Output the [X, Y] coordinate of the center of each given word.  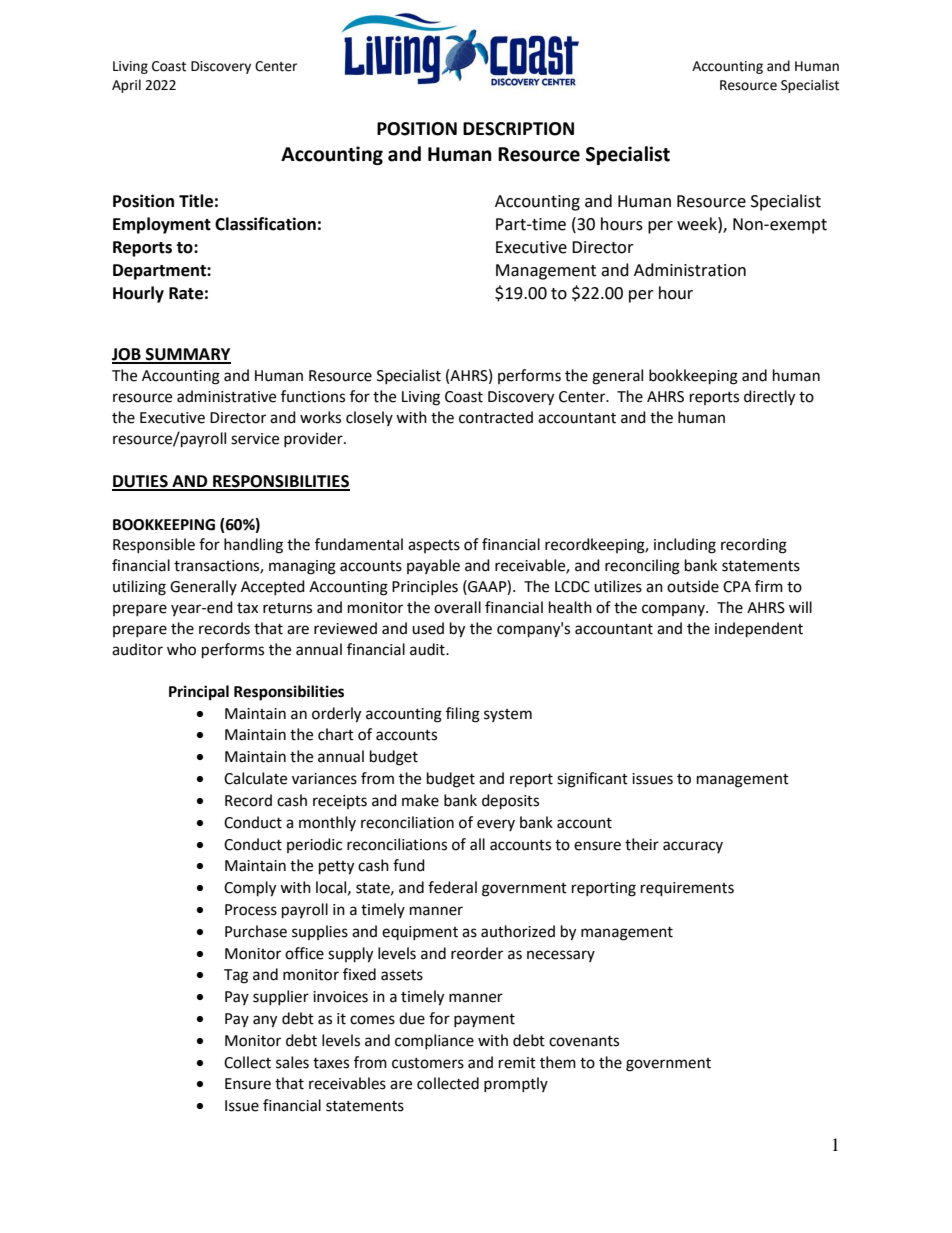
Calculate [255, 778]
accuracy [693, 847]
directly [769, 398]
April [126, 86]
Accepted [273, 587]
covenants [584, 1041]
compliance [434, 1041]
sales [292, 1062]
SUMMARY [187, 355]
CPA [737, 587]
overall [457, 607]
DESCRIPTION [518, 129]
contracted [496, 417]
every [496, 825]
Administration [690, 270]
